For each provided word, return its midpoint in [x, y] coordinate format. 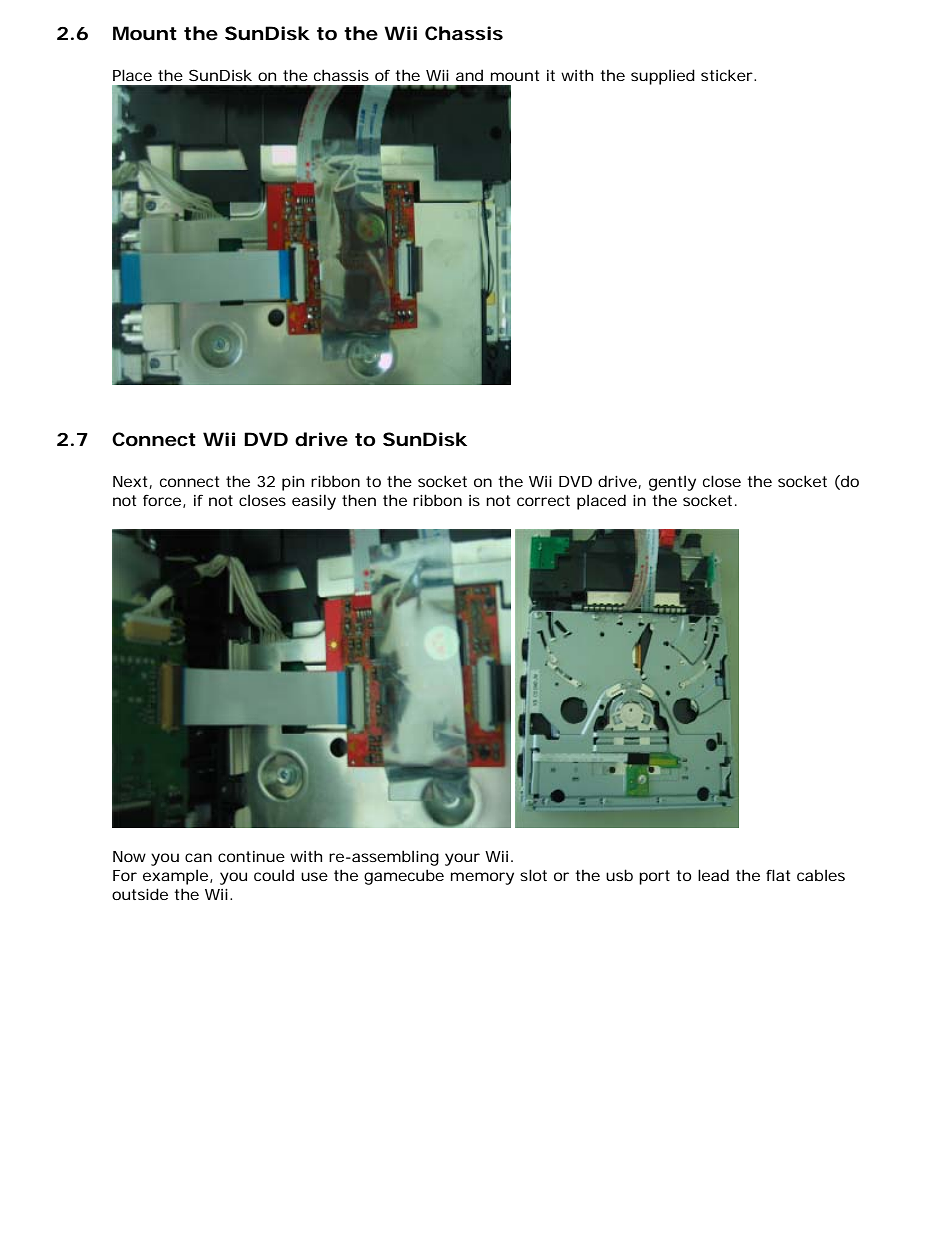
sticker [727, 75]
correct [543, 500]
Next [130, 481]
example [175, 877]
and [469, 75]
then [359, 500]
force [162, 500]
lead [713, 875]
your [462, 859]
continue [251, 856]
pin [293, 483]
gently [672, 483]
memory [482, 878]
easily [314, 502]
